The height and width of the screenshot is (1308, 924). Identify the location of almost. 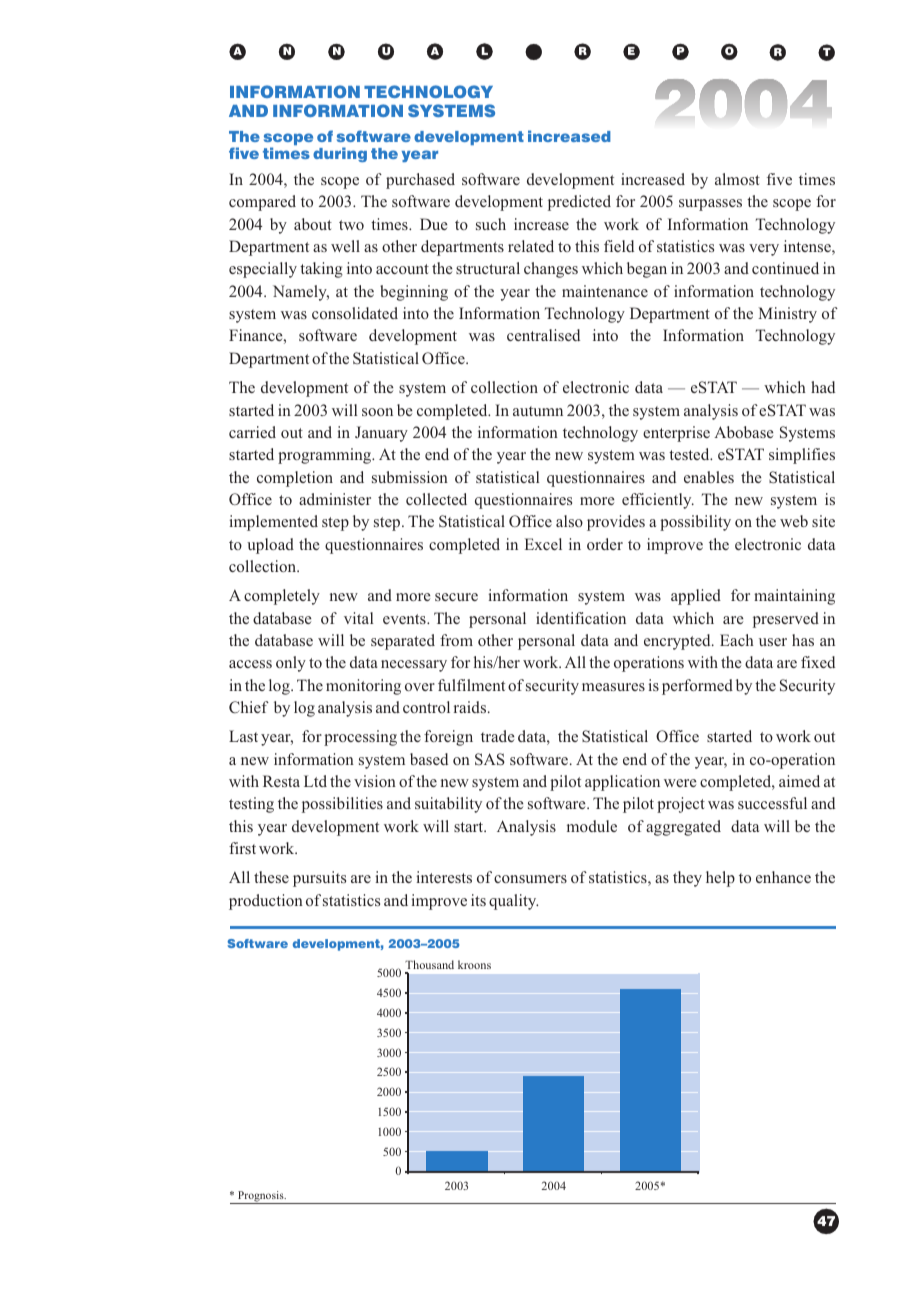
(737, 179).
